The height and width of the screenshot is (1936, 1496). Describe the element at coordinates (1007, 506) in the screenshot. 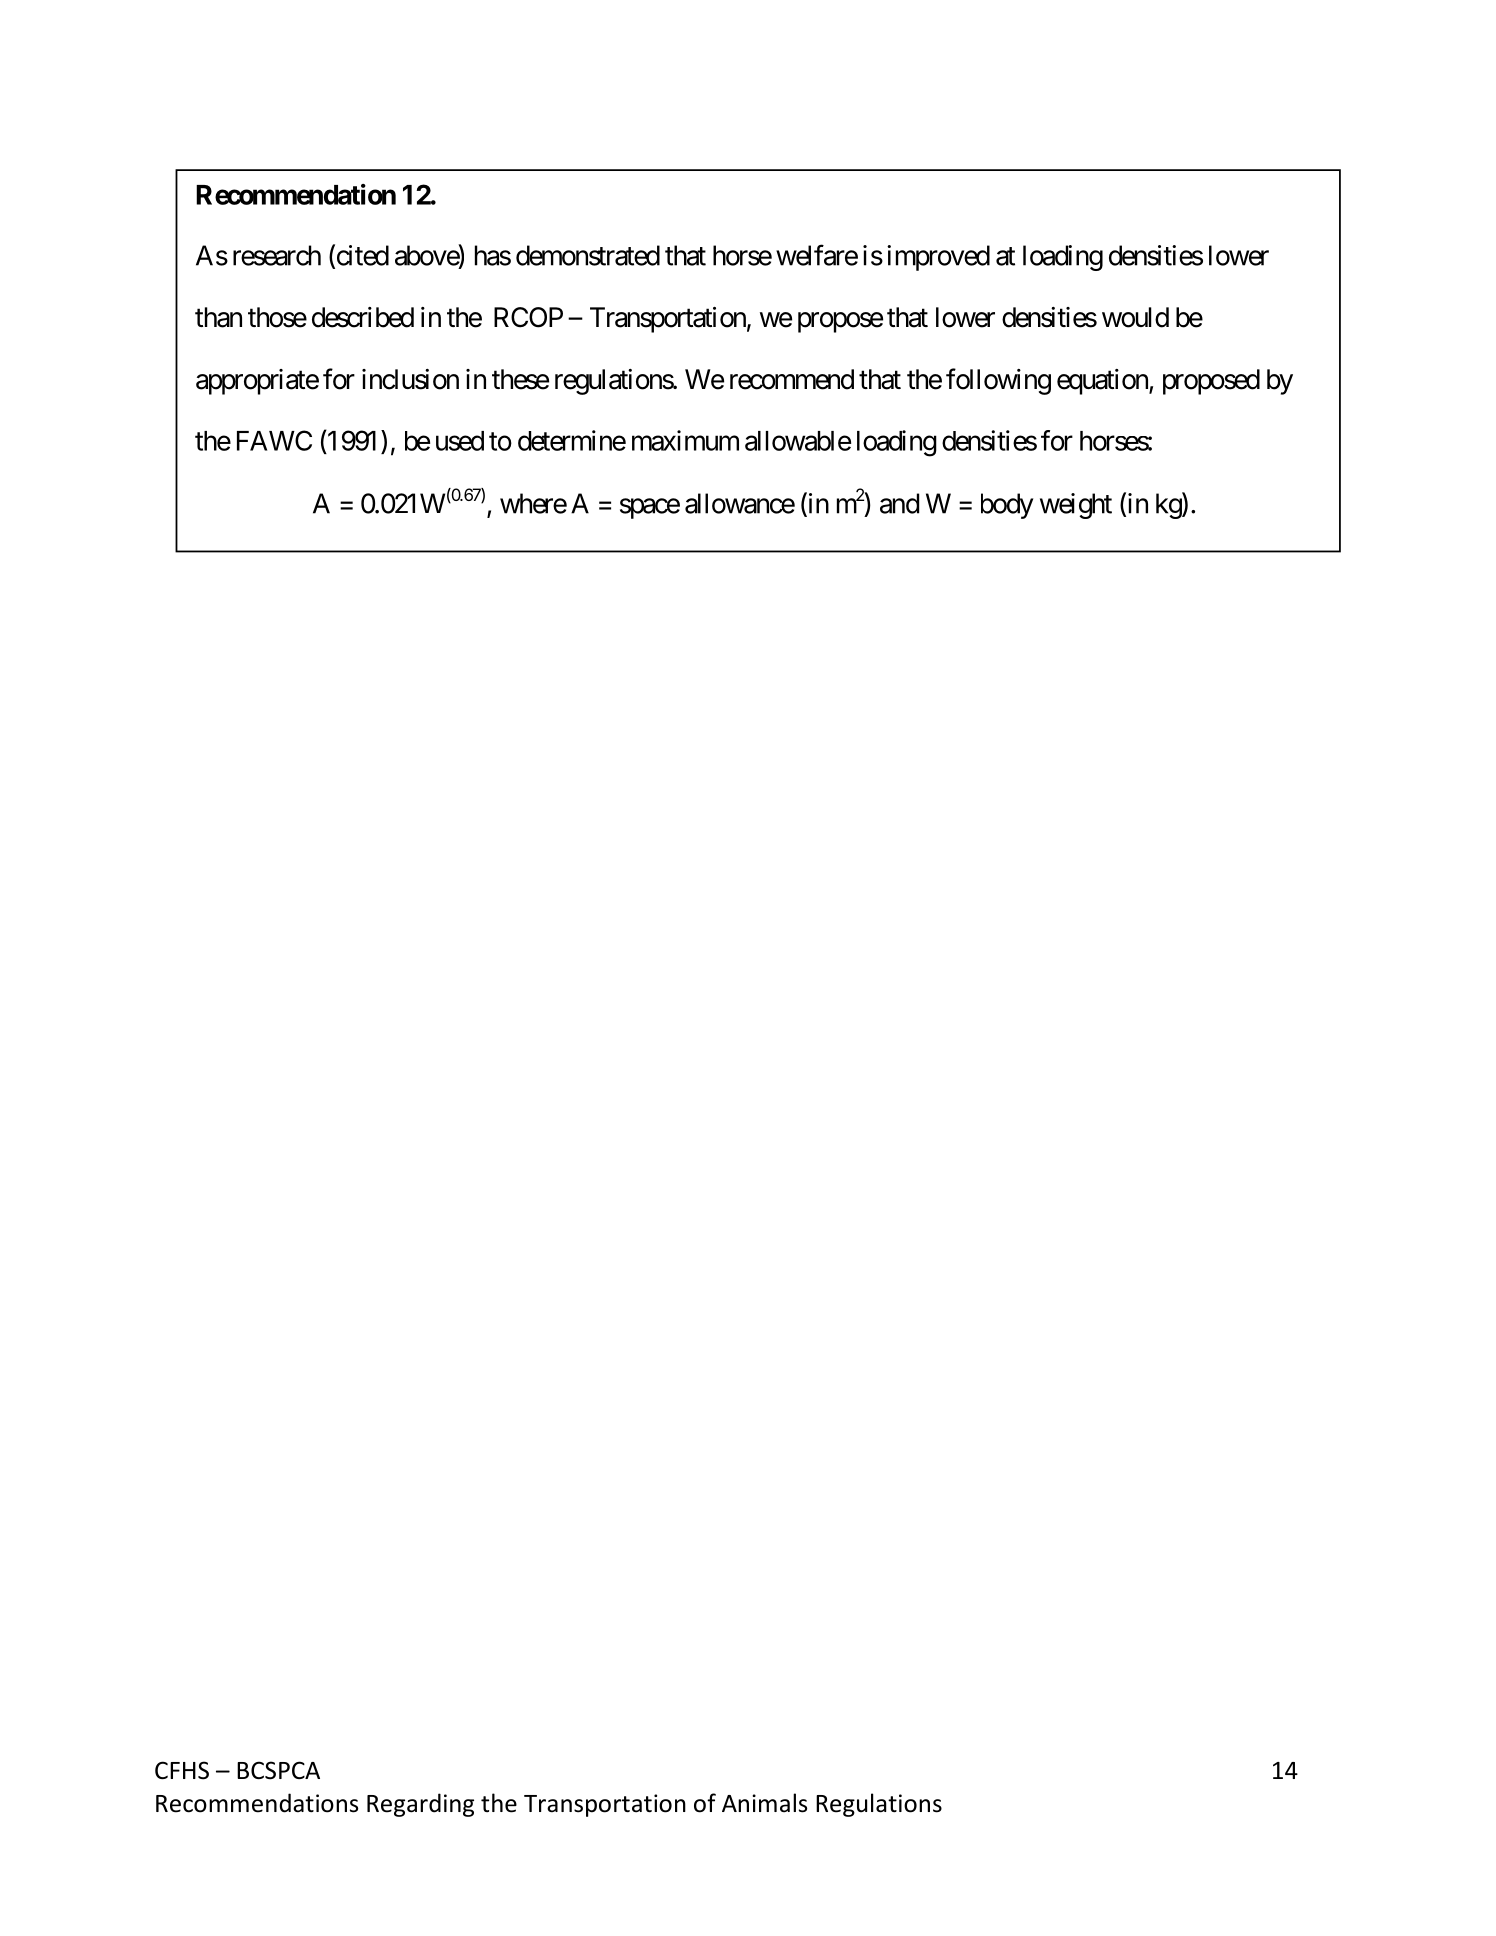

I see `body` at that location.
